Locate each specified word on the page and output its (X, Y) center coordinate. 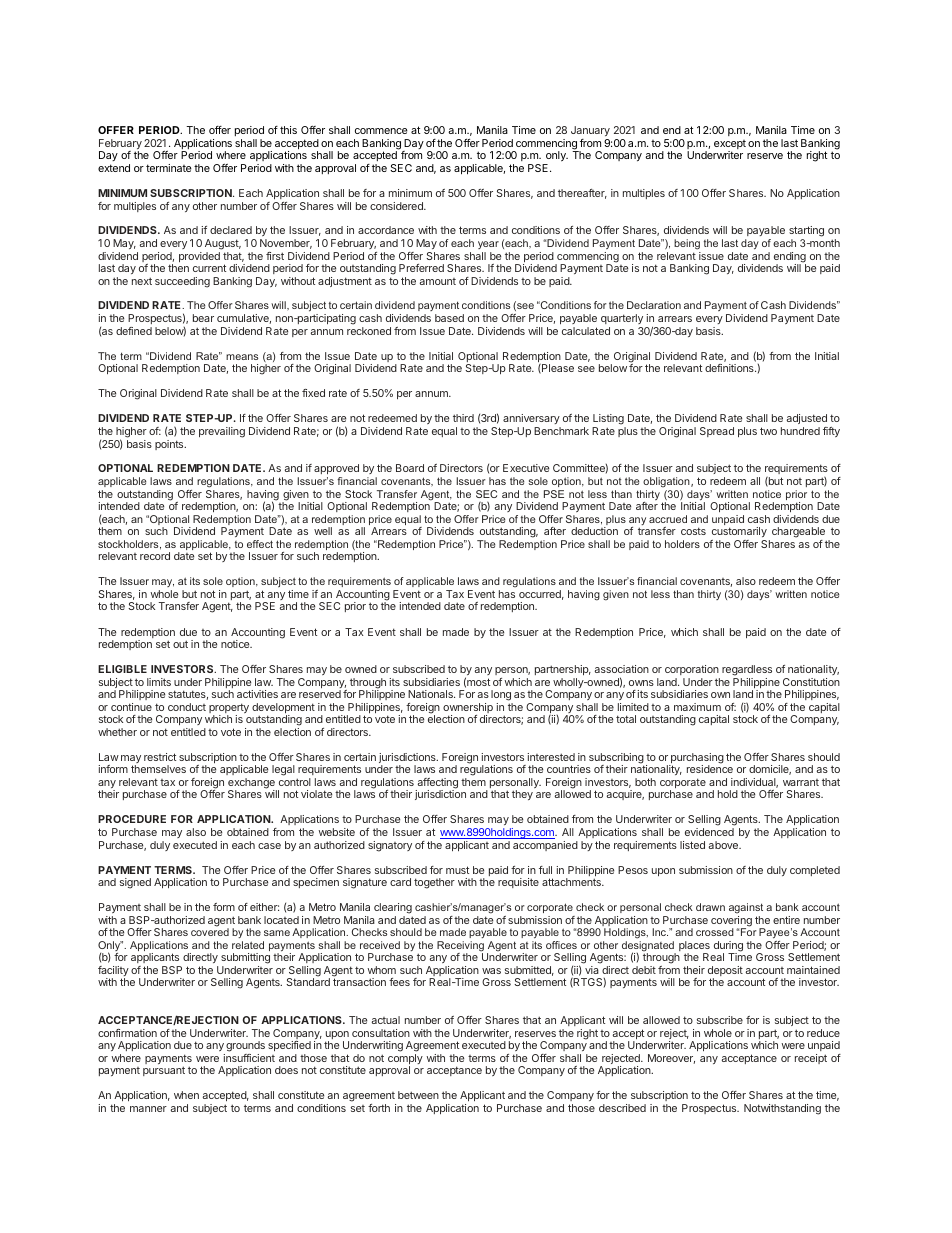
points (170, 445)
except (730, 146)
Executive (526, 468)
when (186, 1095)
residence (710, 769)
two (768, 431)
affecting (436, 784)
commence (381, 131)
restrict (160, 757)
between (418, 1095)
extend (114, 168)
